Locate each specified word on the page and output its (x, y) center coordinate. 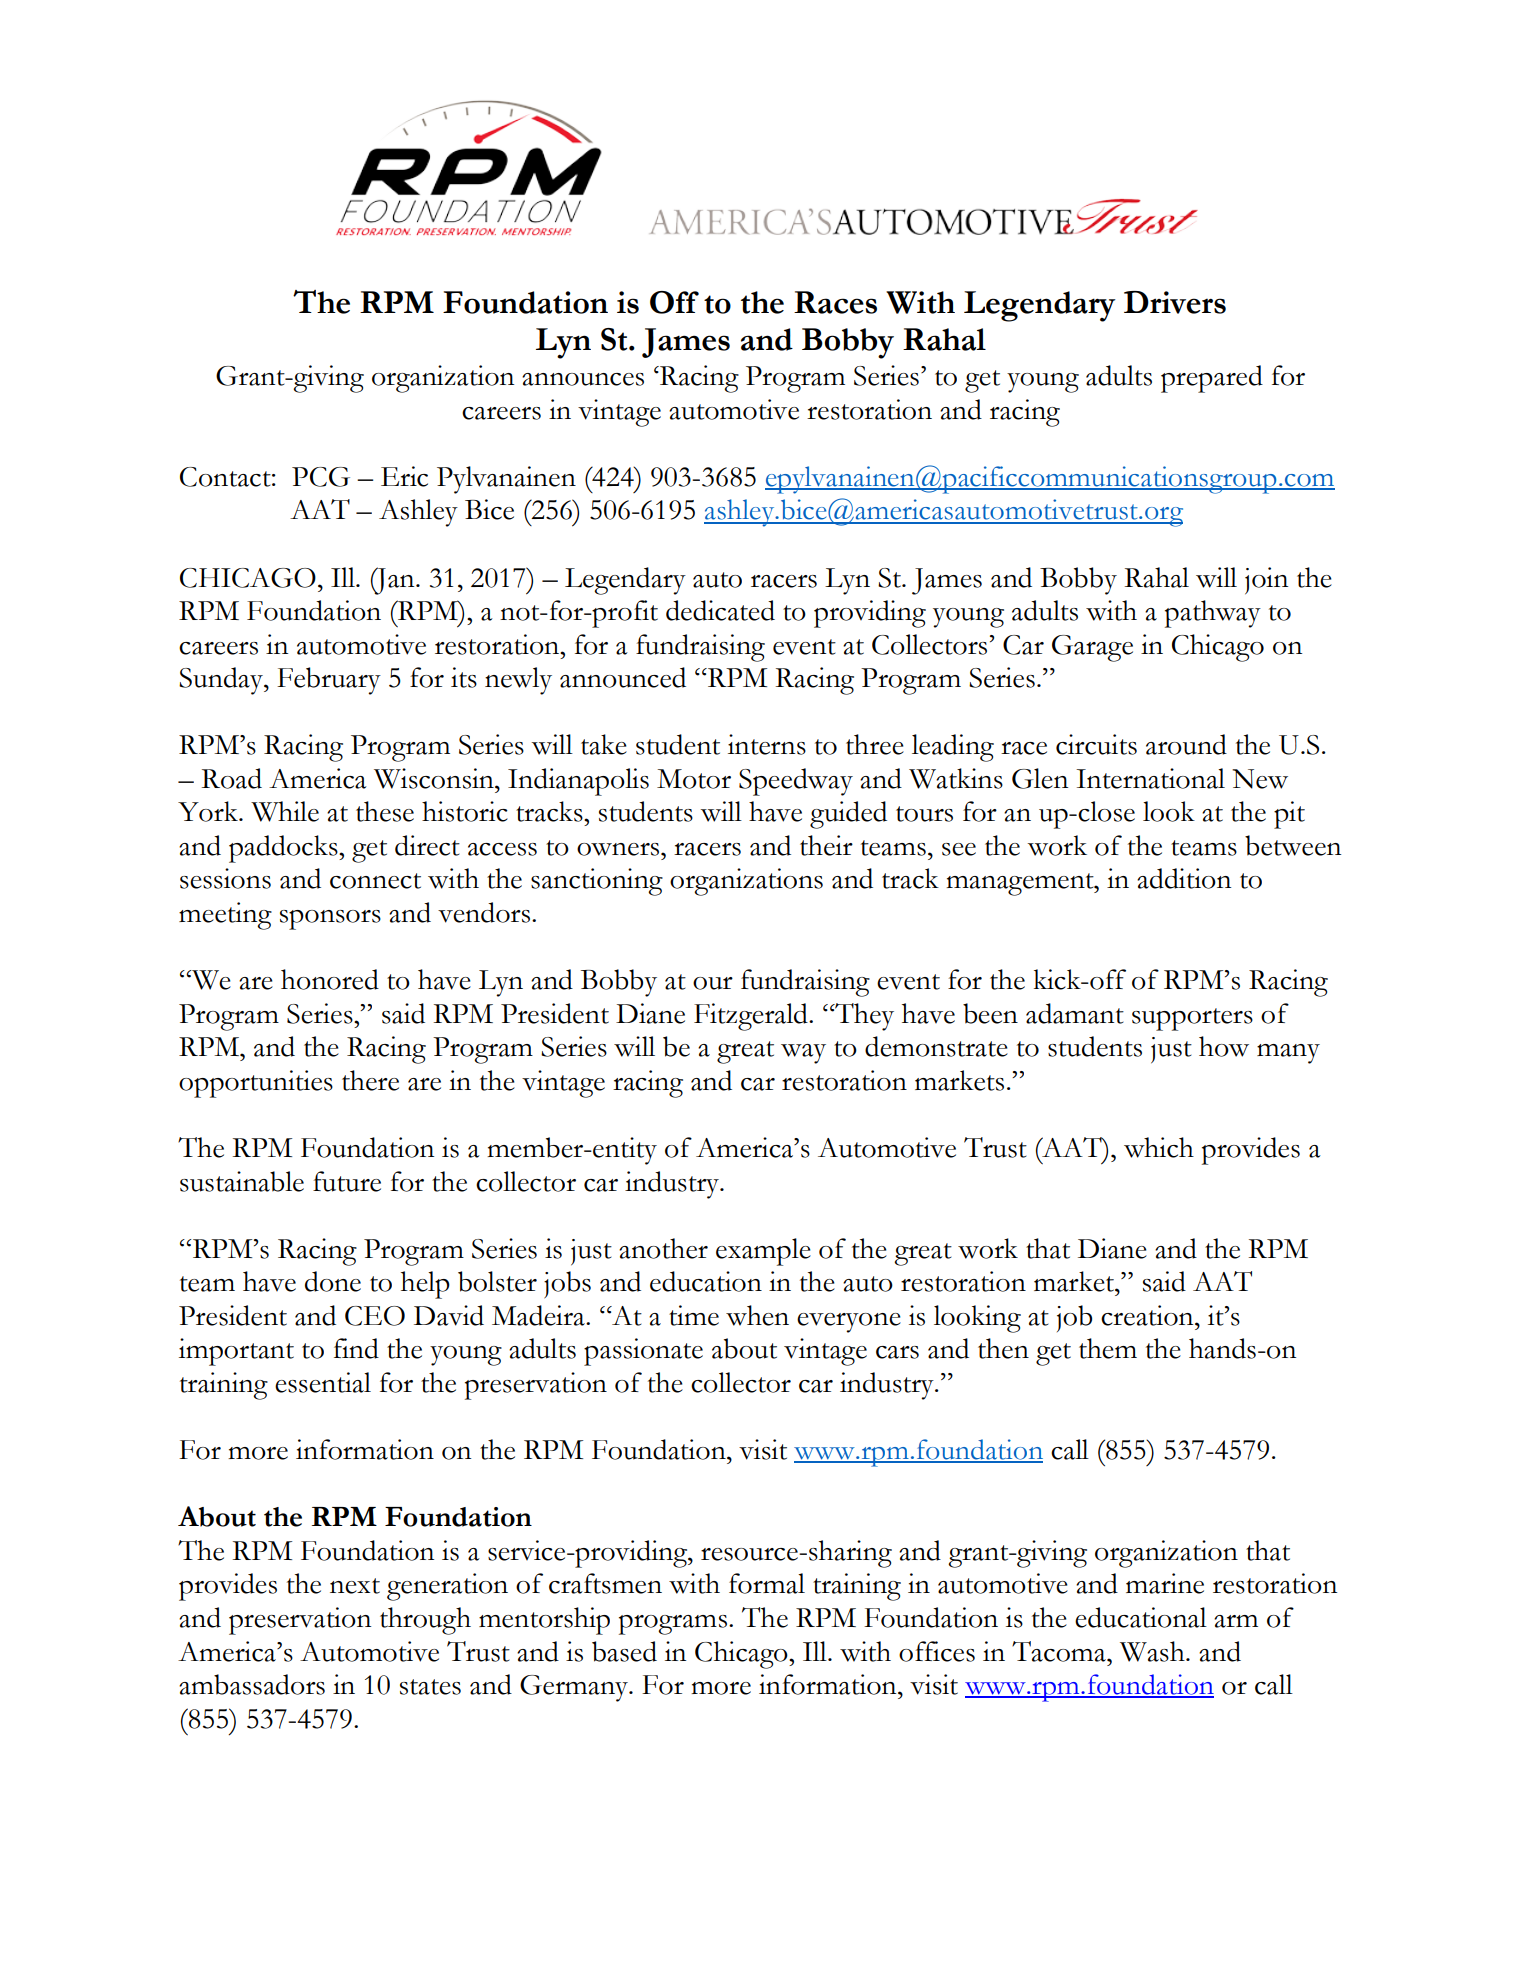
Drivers (1175, 302)
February (329, 681)
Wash (1153, 1651)
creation (1148, 1315)
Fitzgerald (752, 1017)
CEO (375, 1316)
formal (767, 1583)
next (355, 1586)
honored (330, 979)
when (757, 1315)
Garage (1092, 648)
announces (583, 379)
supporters (1192, 1019)
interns (767, 744)
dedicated (720, 610)
